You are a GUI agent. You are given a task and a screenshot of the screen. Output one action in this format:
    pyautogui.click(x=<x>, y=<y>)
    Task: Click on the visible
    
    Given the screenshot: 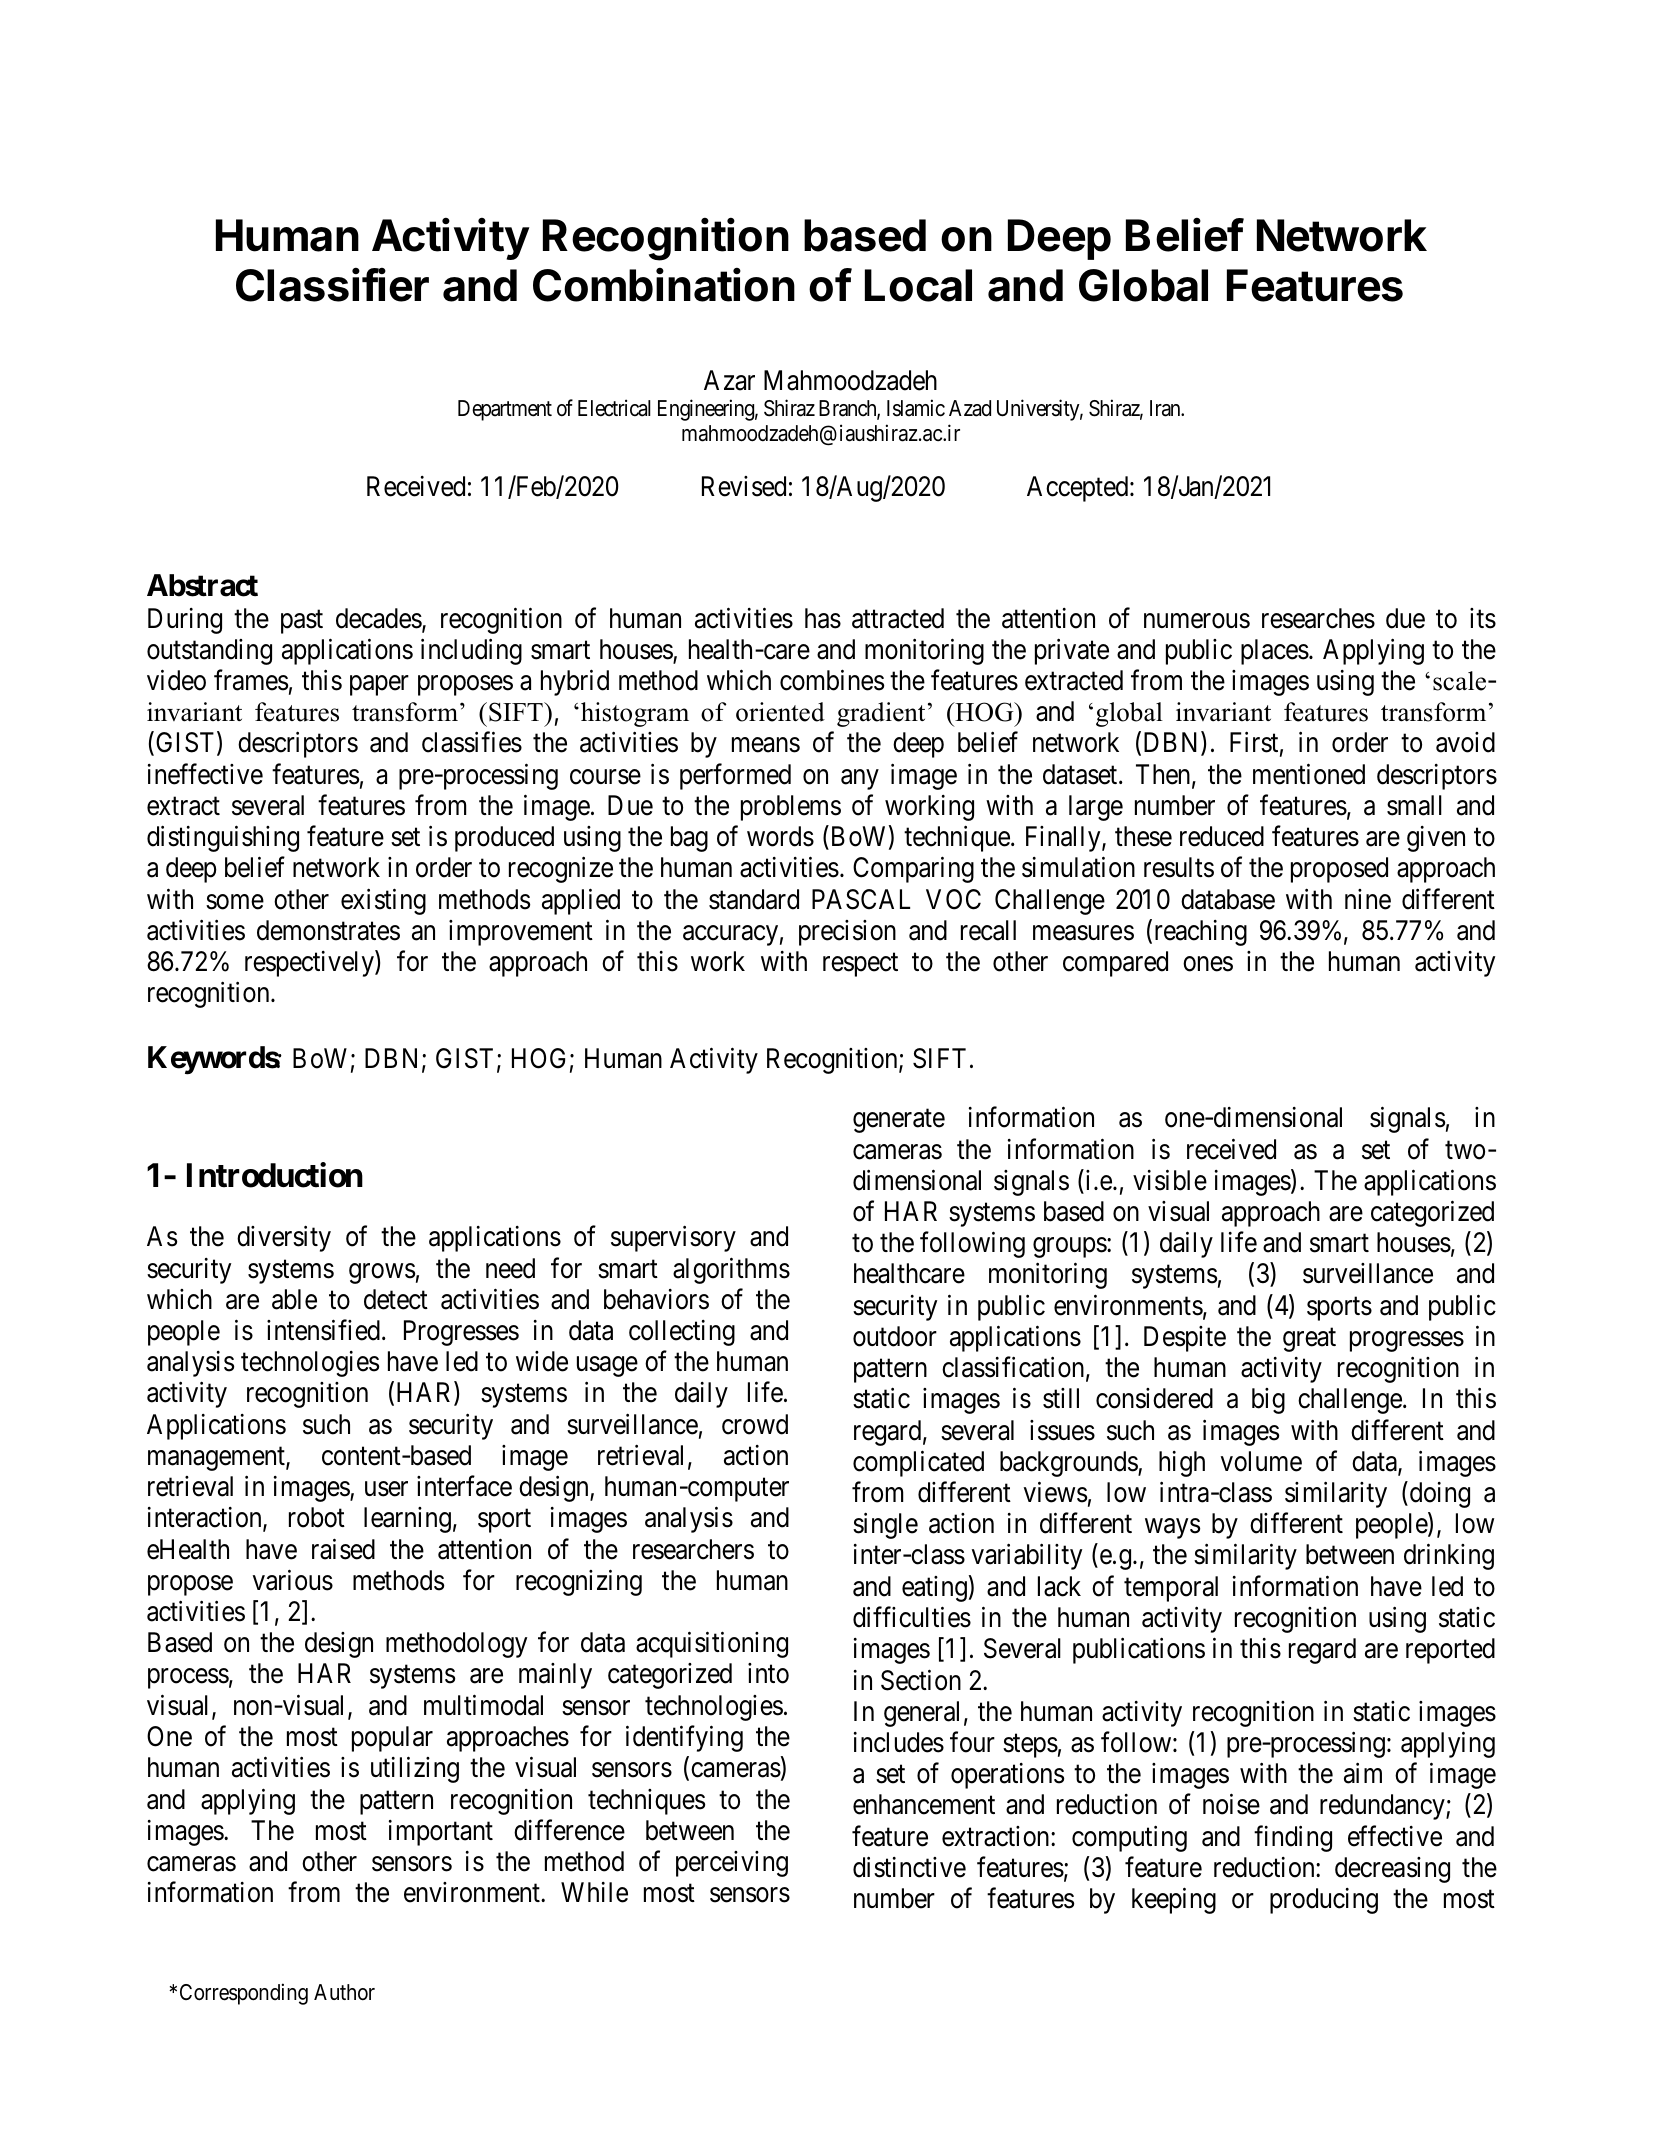 What is the action you would take?
    pyautogui.click(x=1170, y=1180)
